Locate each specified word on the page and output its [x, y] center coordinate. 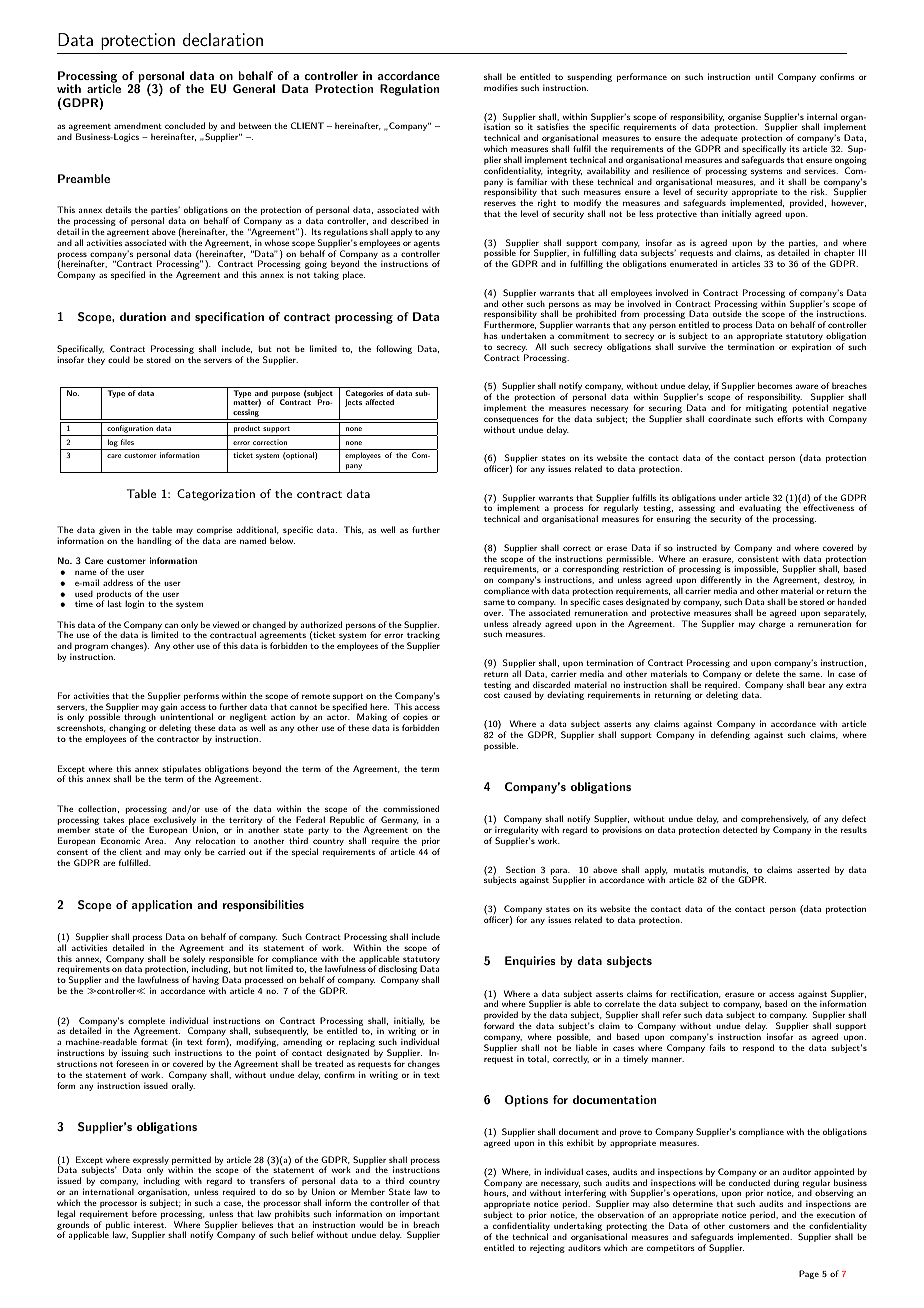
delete [768, 673]
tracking [423, 637]
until [764, 76]
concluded [185, 125]
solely [194, 960]
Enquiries [530, 962]
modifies [501, 87]
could [119, 359]
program [91, 649]
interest [150, 1224]
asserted [813, 869]
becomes [775, 385]
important [420, 1216]
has [491, 335]
